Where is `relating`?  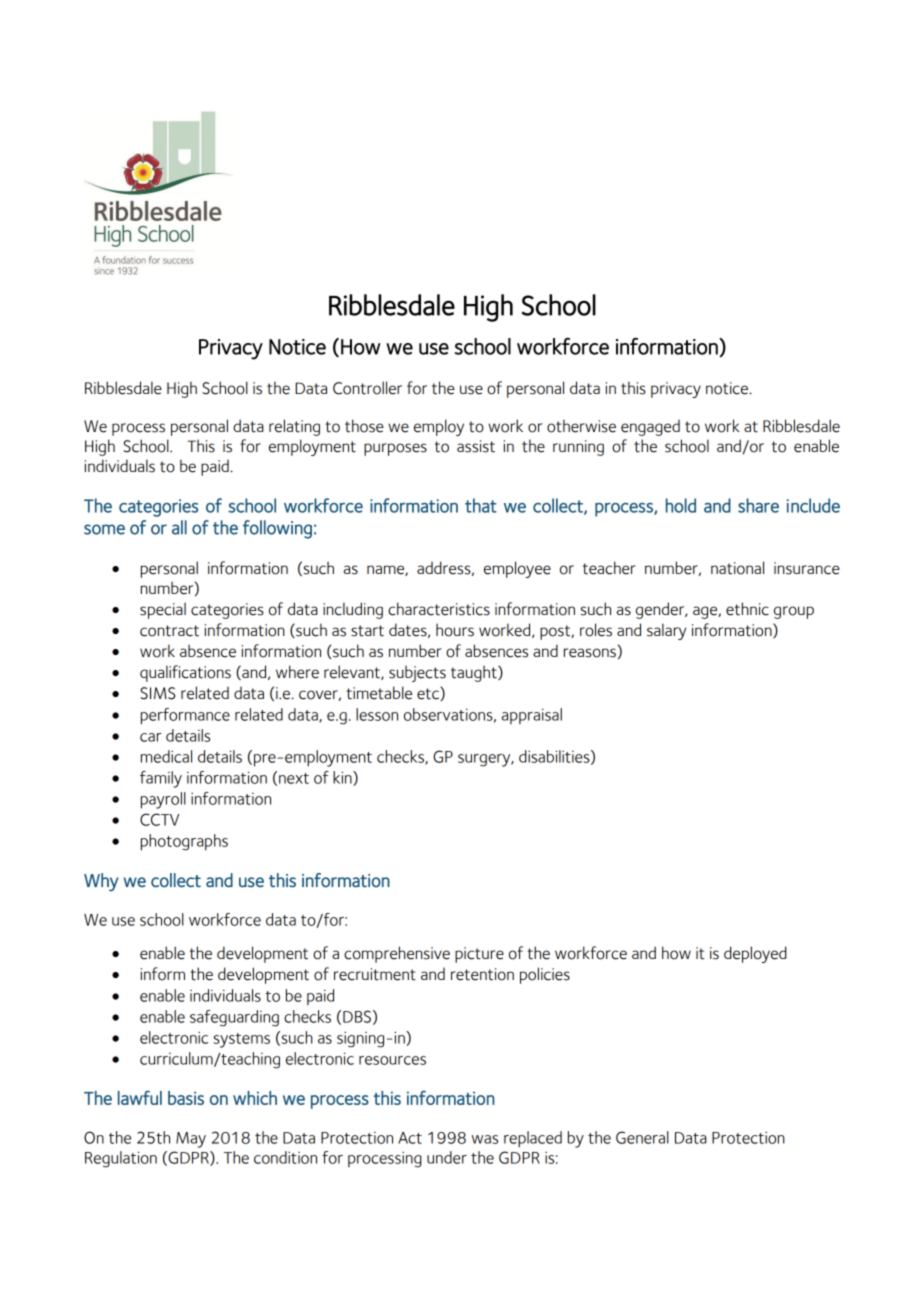
relating is located at coordinates (294, 427).
